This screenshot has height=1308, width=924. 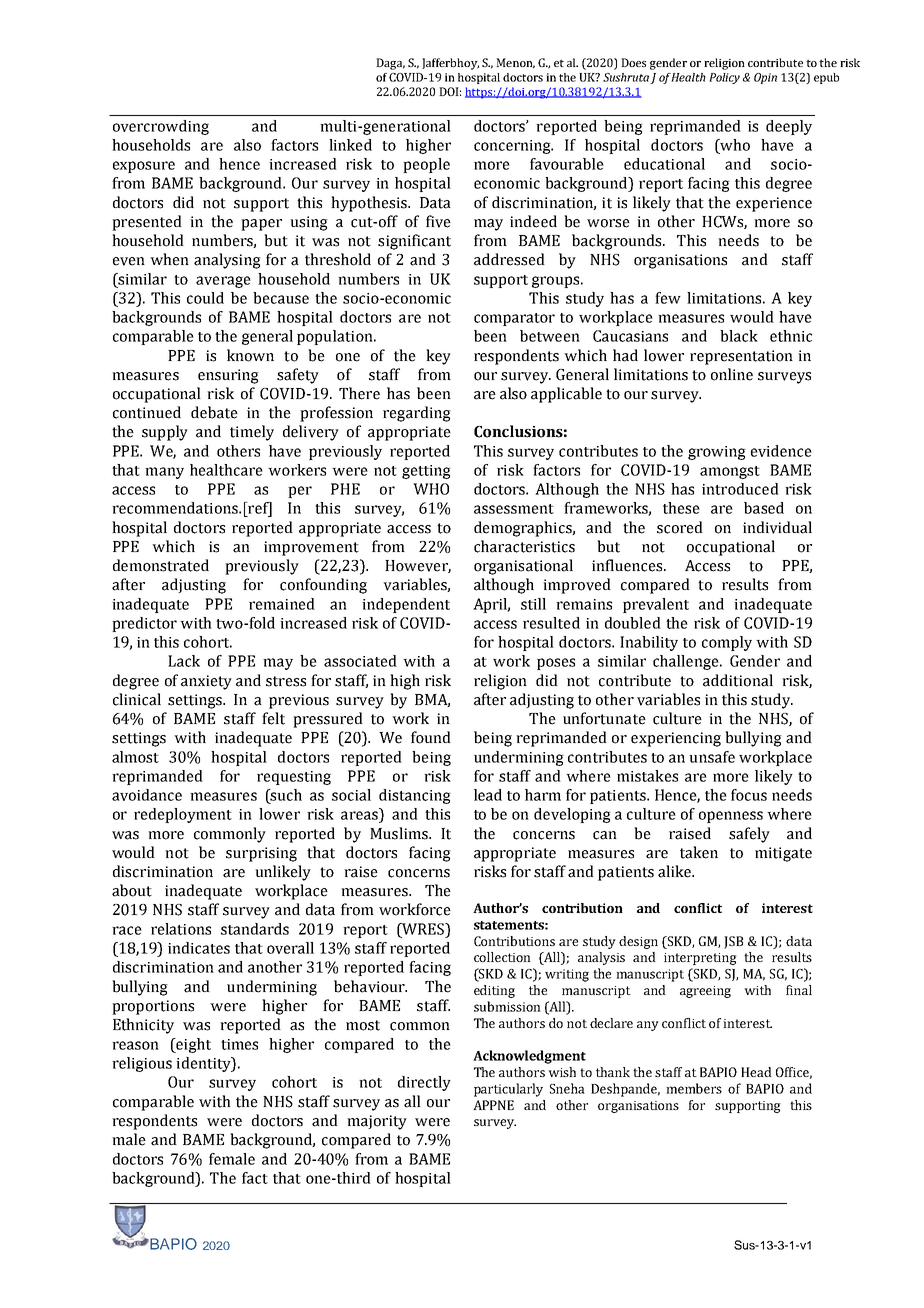 I want to click on regarding, so click(x=417, y=414).
